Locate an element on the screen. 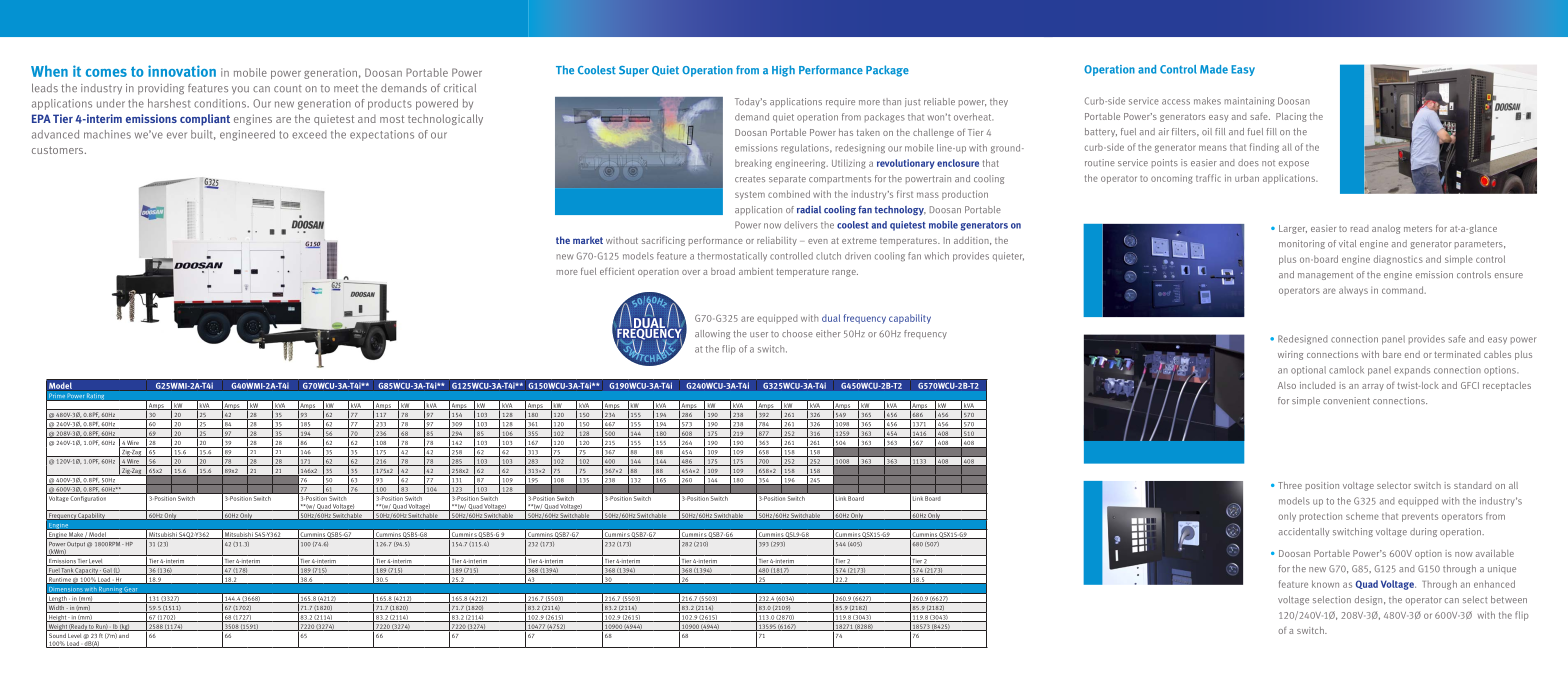  Configuration is located at coordinates (88, 499).
